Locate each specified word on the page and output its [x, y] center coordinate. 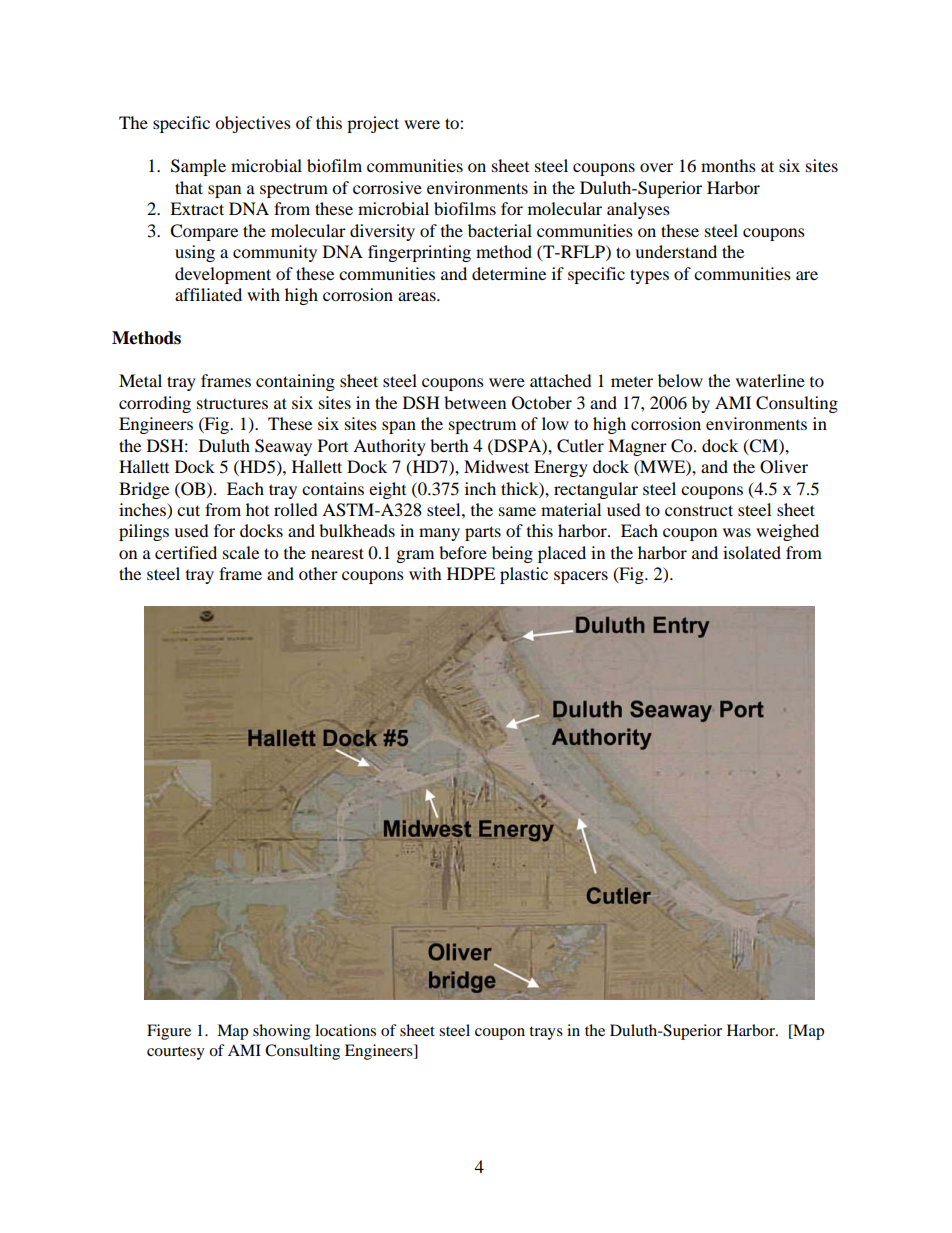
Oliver [784, 467]
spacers [581, 577]
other [318, 573]
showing [282, 1032]
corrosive [387, 187]
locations [345, 1030]
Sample [198, 167]
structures [232, 404]
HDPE [471, 573]
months [728, 165]
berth [449, 445]
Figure [169, 1032]
